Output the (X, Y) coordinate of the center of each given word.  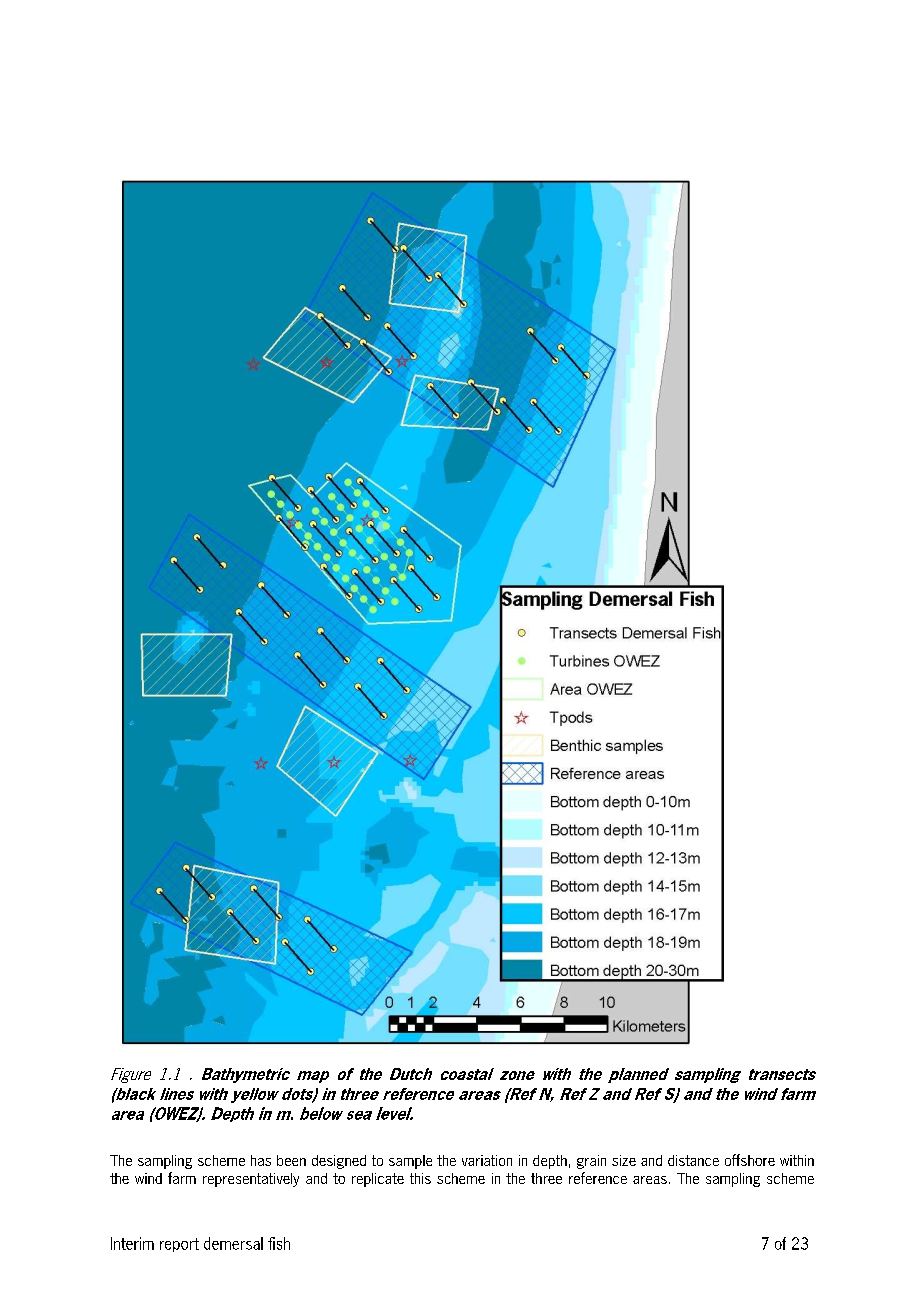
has (261, 1160)
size (624, 1160)
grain (591, 1162)
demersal (233, 1243)
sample (410, 1162)
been (291, 1160)
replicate (378, 1180)
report (179, 1245)
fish (279, 1243)
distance (693, 1160)
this (420, 1178)
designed (339, 1162)
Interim (132, 1243)
